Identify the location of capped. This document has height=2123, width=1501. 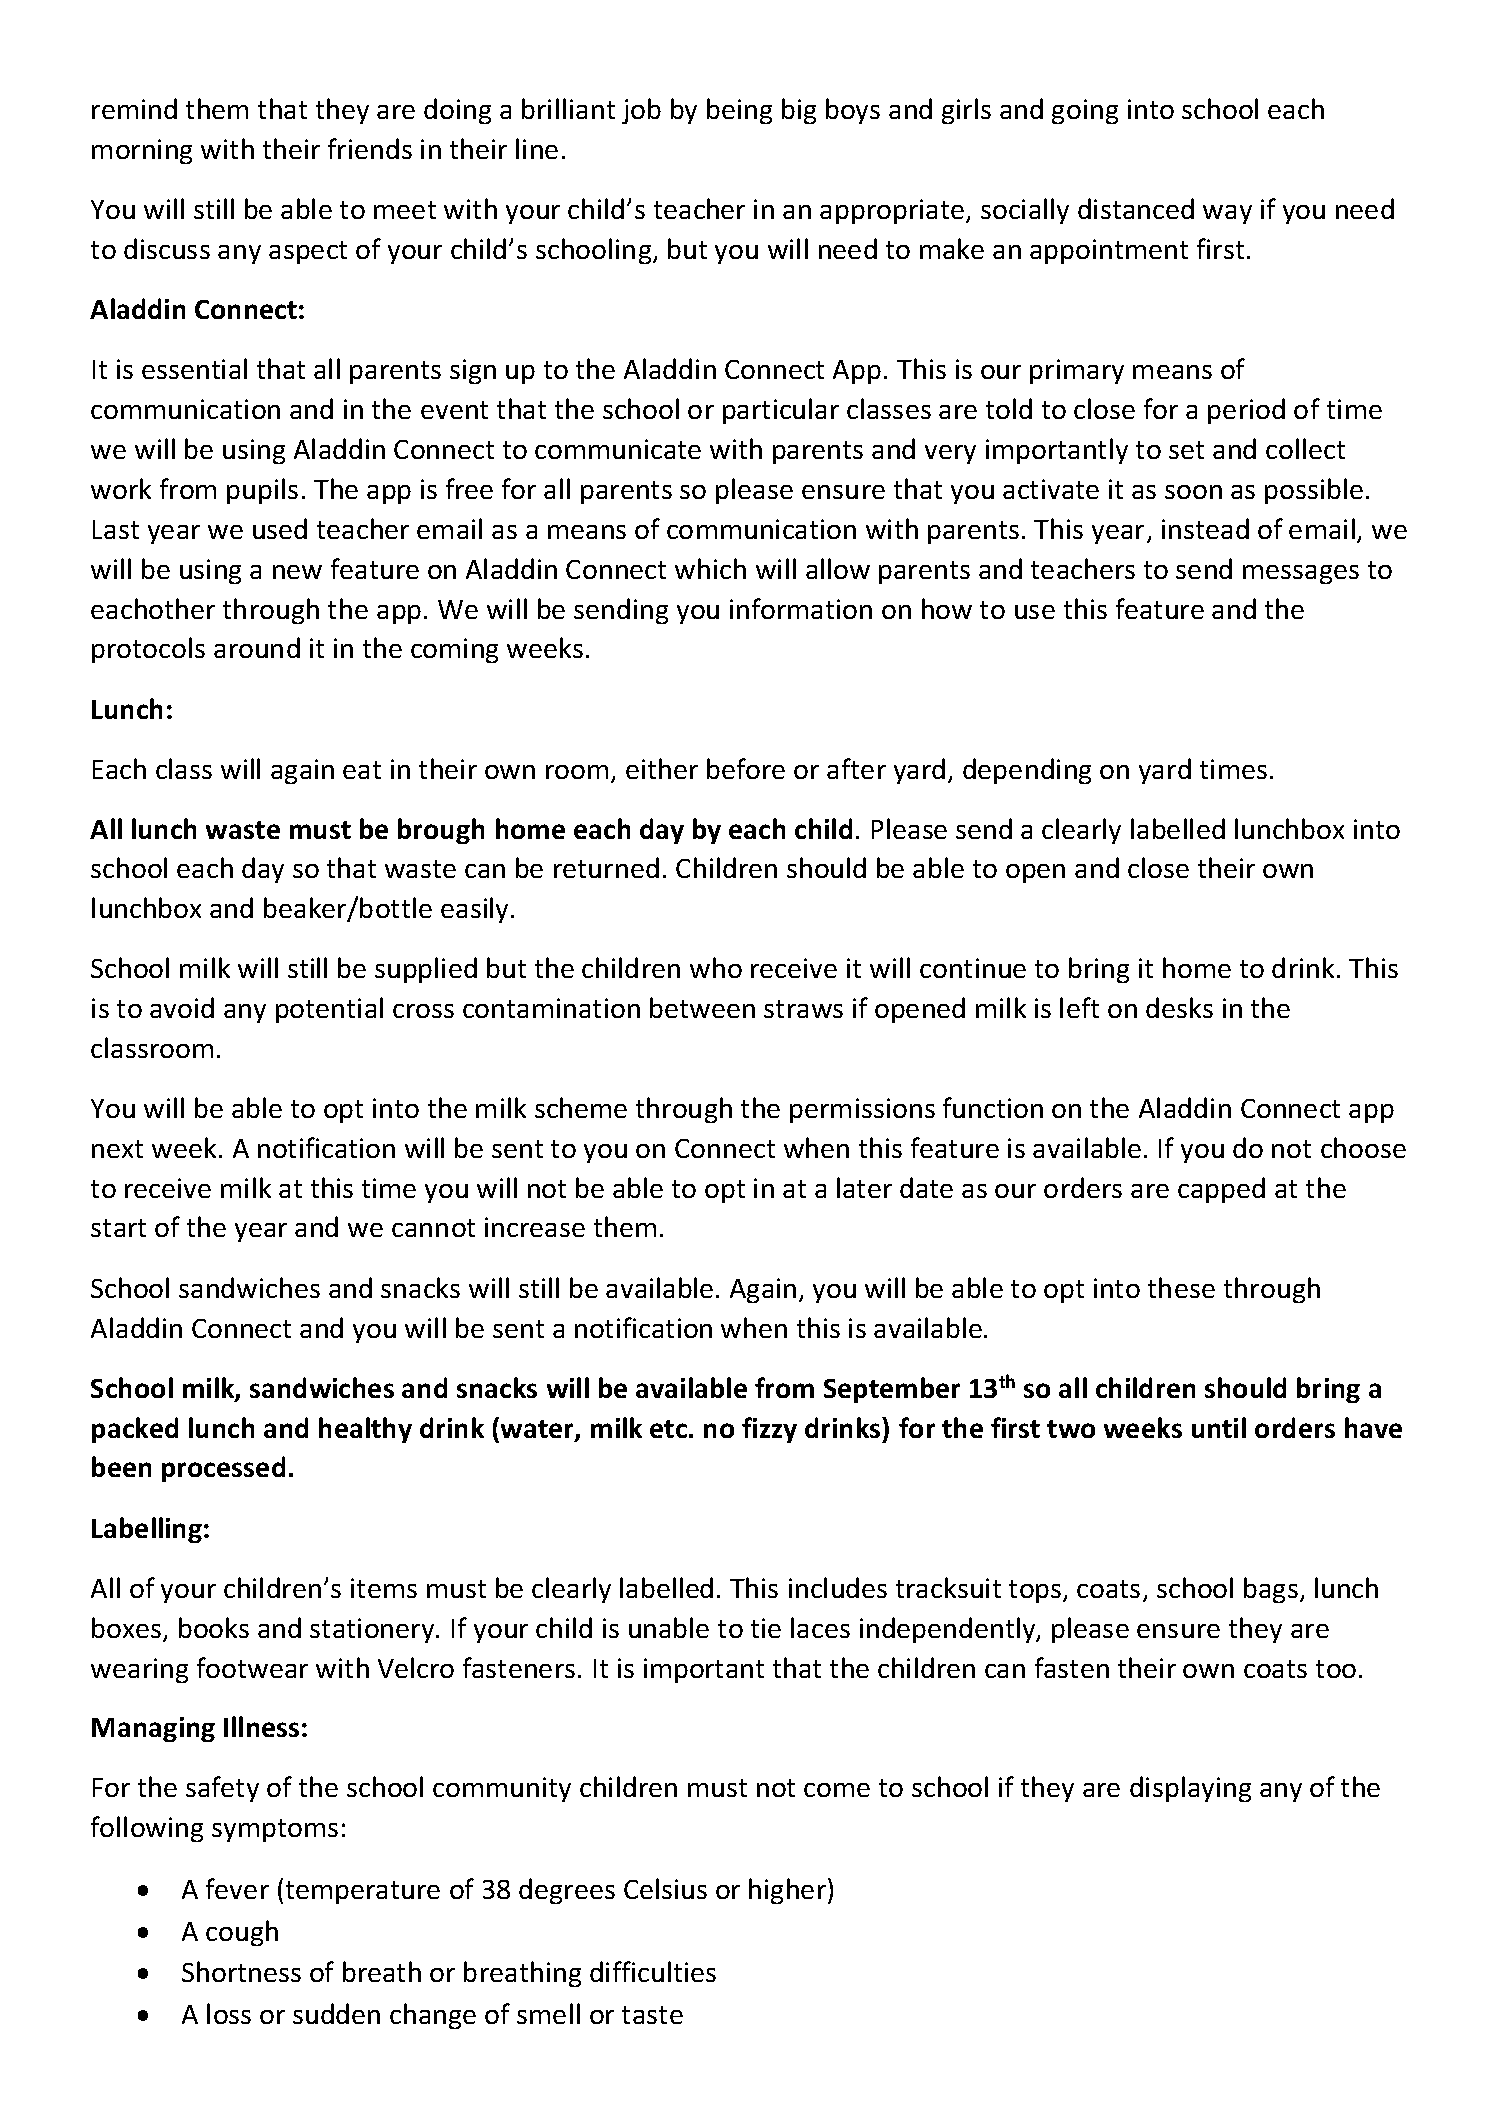
(1221, 1190).
